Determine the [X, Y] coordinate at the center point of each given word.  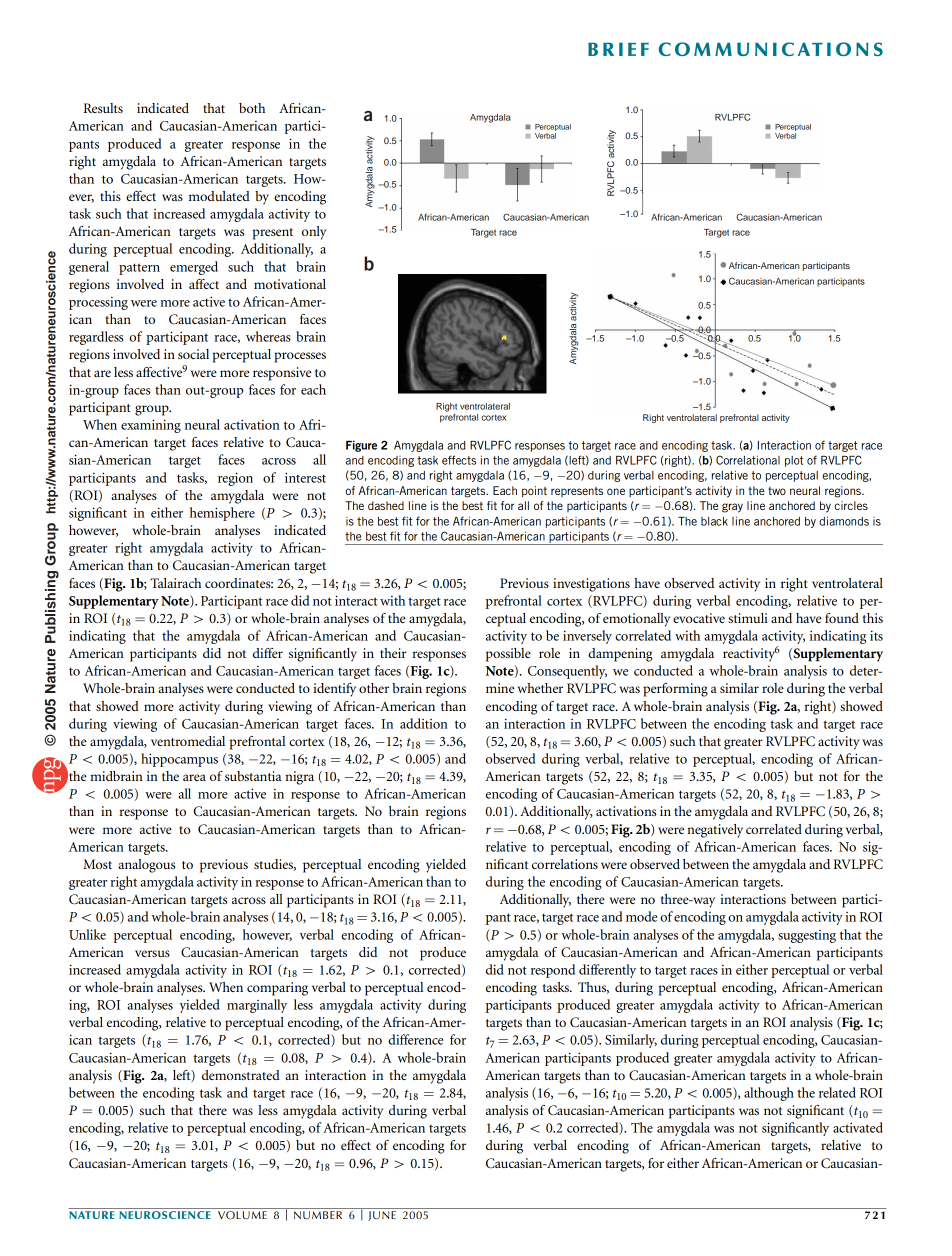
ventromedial [188, 741]
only [314, 233]
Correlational [748, 460]
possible [508, 655]
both [252, 108]
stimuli [748, 618]
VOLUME [242, 1215]
